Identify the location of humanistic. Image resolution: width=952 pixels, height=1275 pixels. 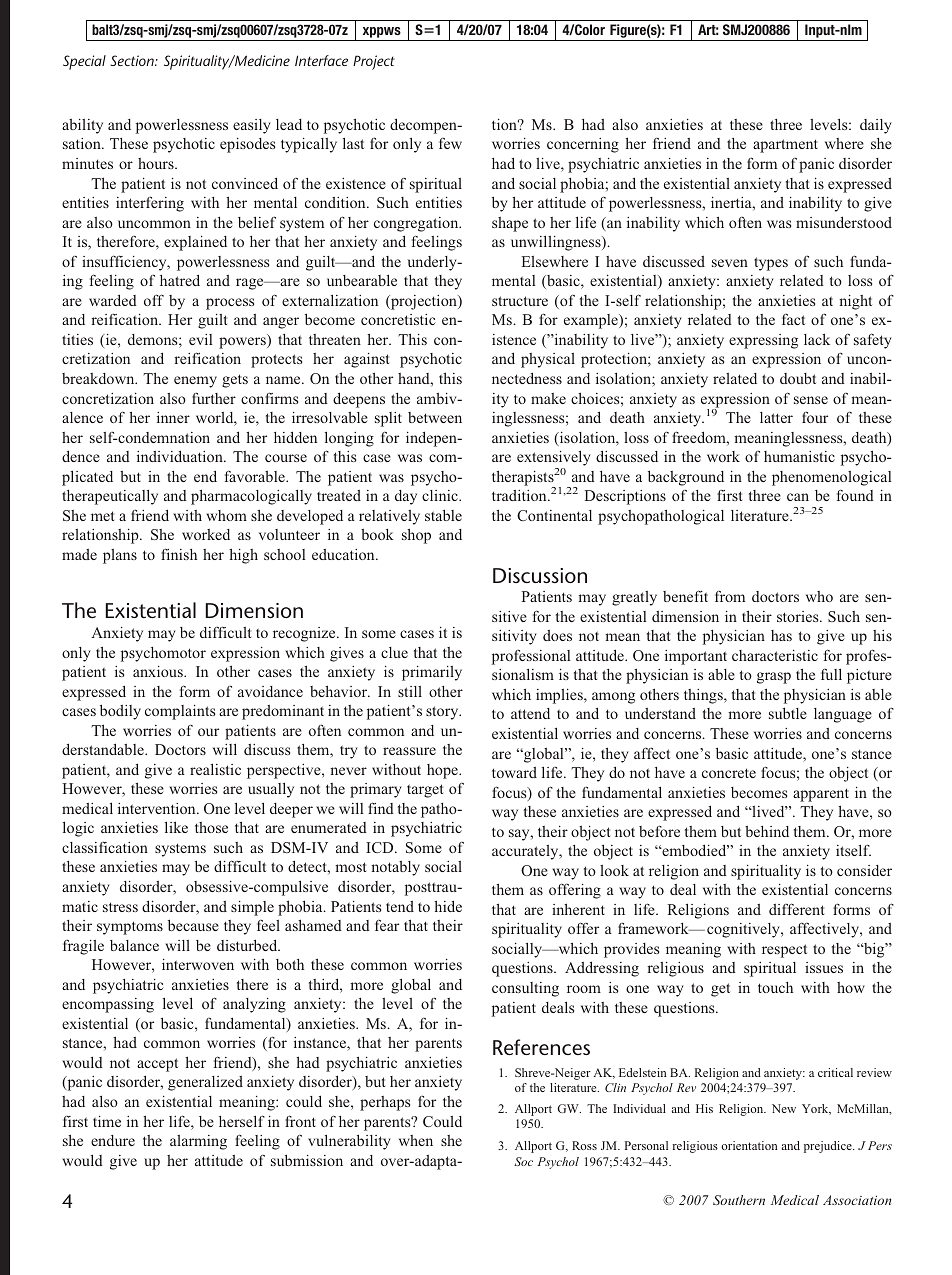
(799, 456).
